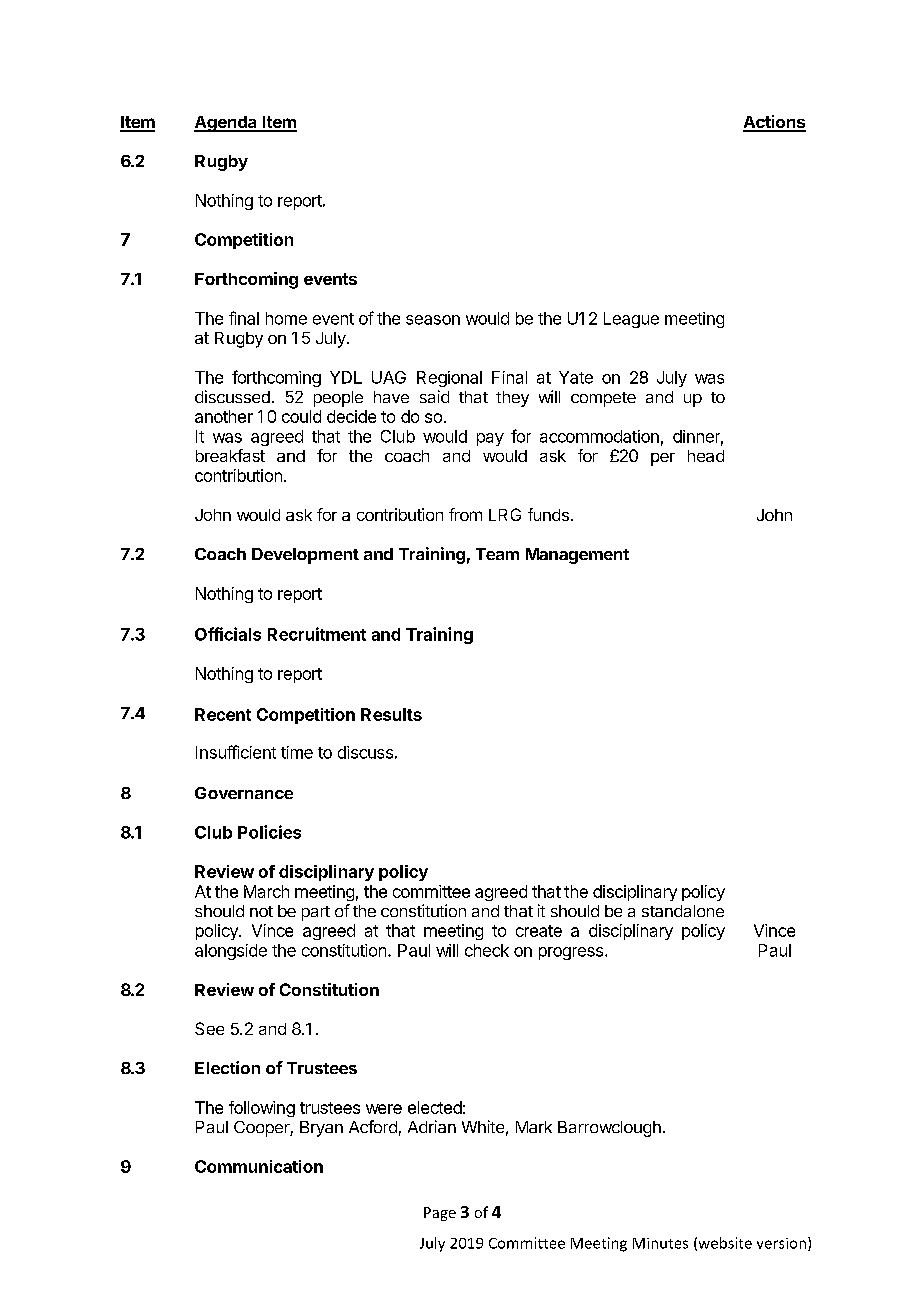  I want to click on Governance, so click(244, 793).
